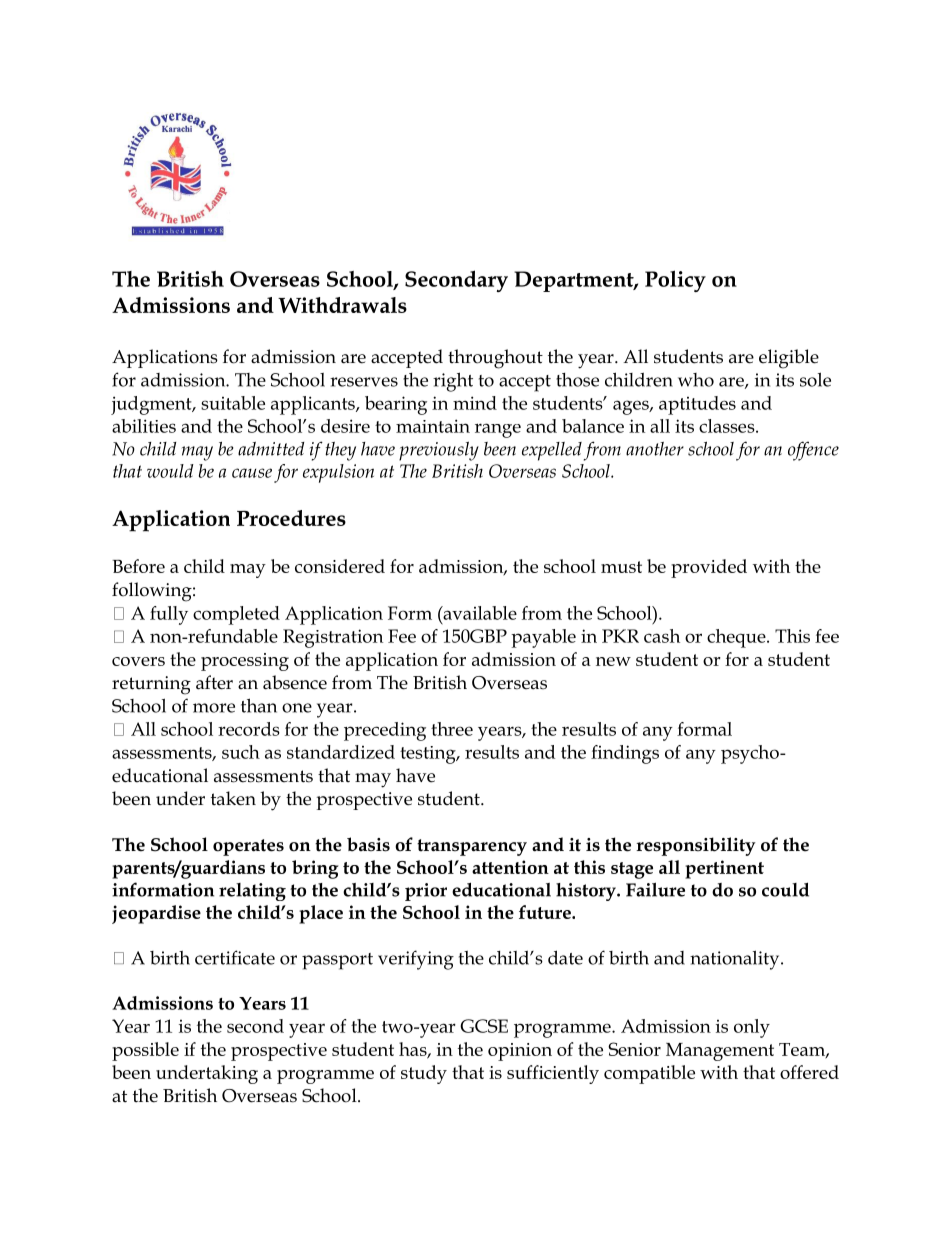  I want to click on considered, so click(340, 566).
